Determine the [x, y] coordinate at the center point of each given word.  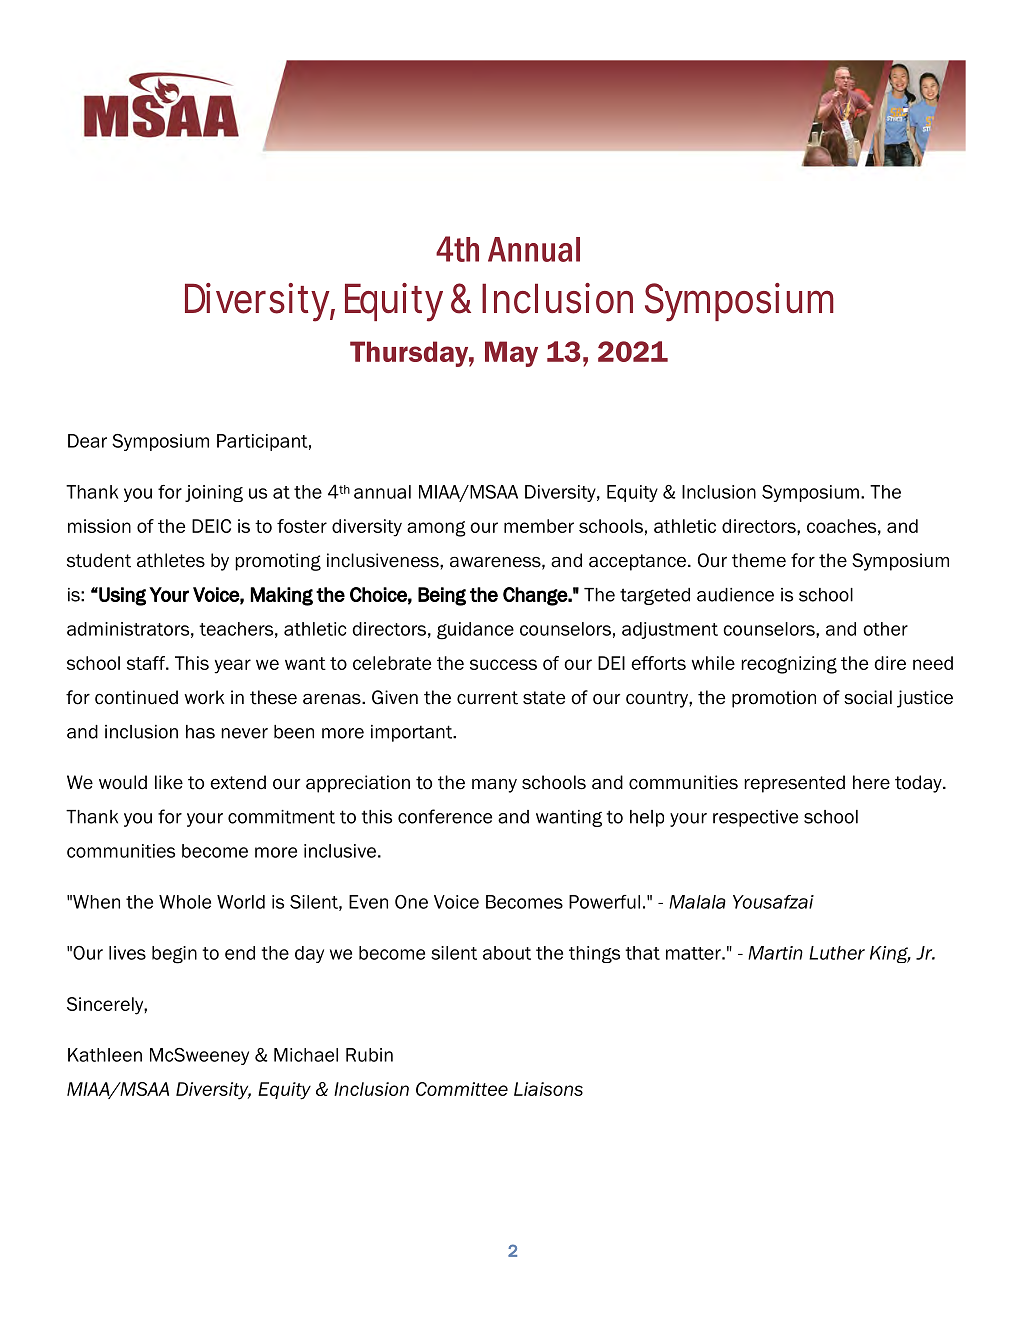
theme [759, 560]
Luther [837, 953]
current [487, 698]
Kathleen [105, 1055]
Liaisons [548, 1089]
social [868, 697]
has [200, 732]
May [511, 354]
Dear [87, 441]
